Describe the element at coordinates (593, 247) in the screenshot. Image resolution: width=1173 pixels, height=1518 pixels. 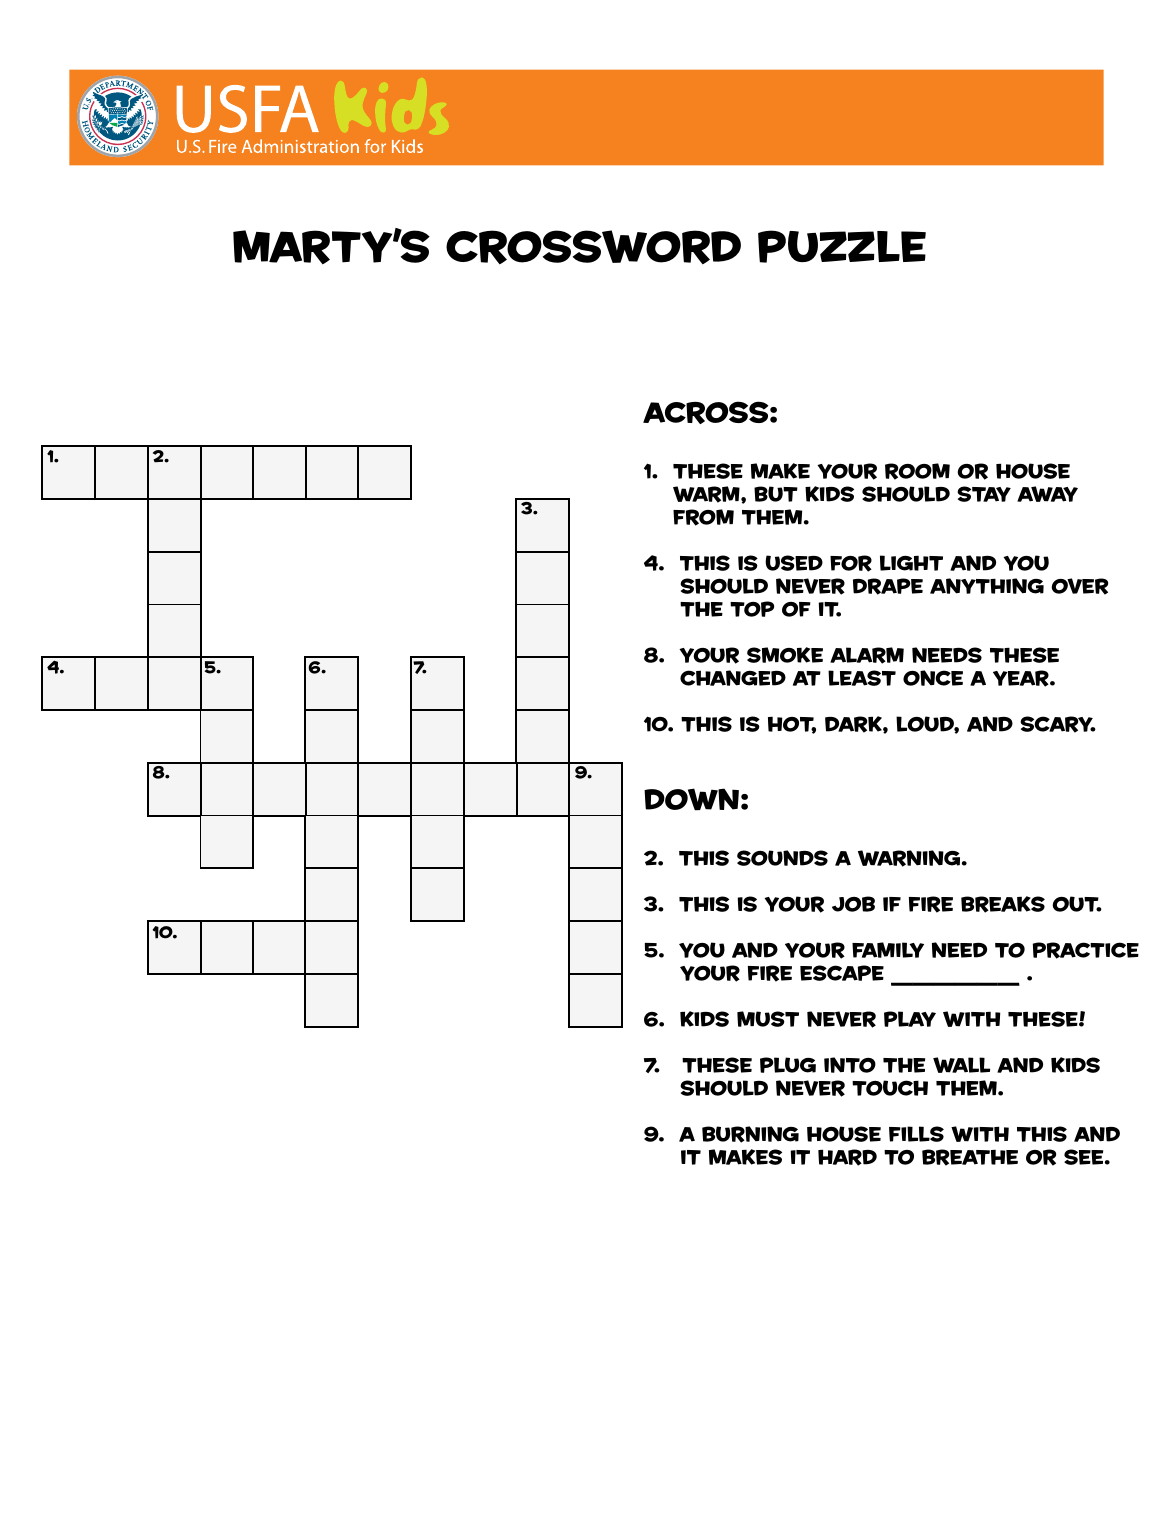
I see `crossword` at that location.
